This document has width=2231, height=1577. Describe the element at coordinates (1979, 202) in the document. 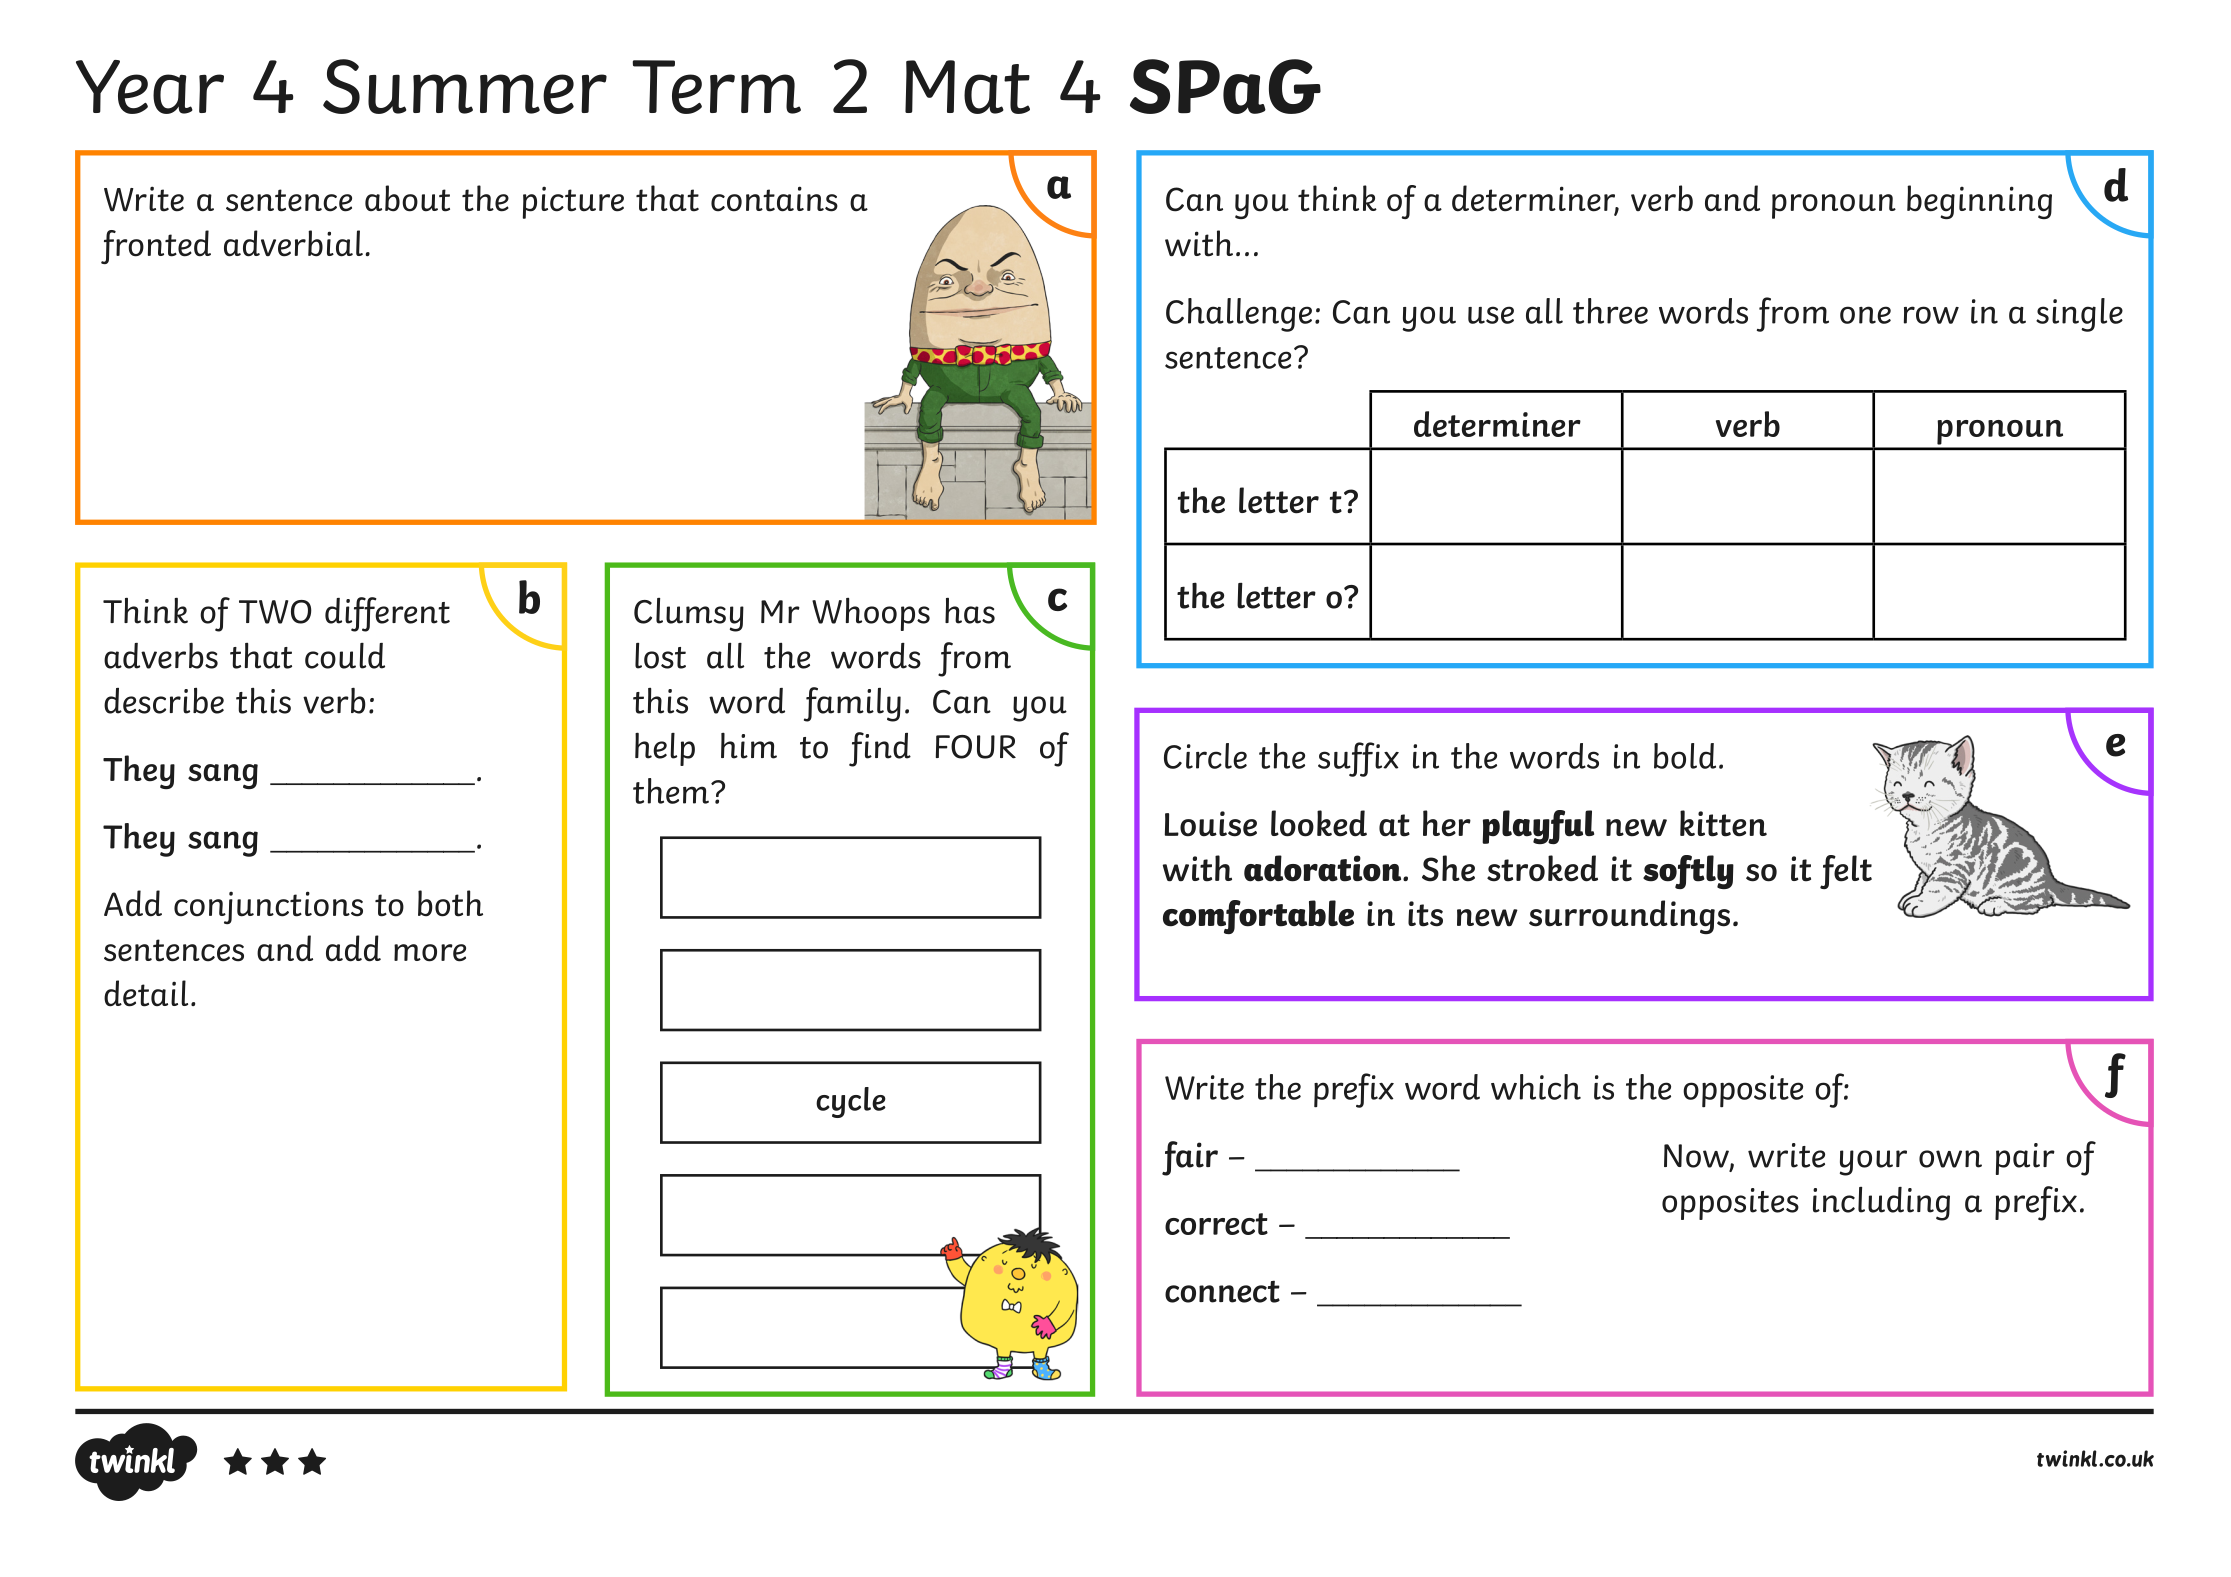

I see `beginning` at that location.
